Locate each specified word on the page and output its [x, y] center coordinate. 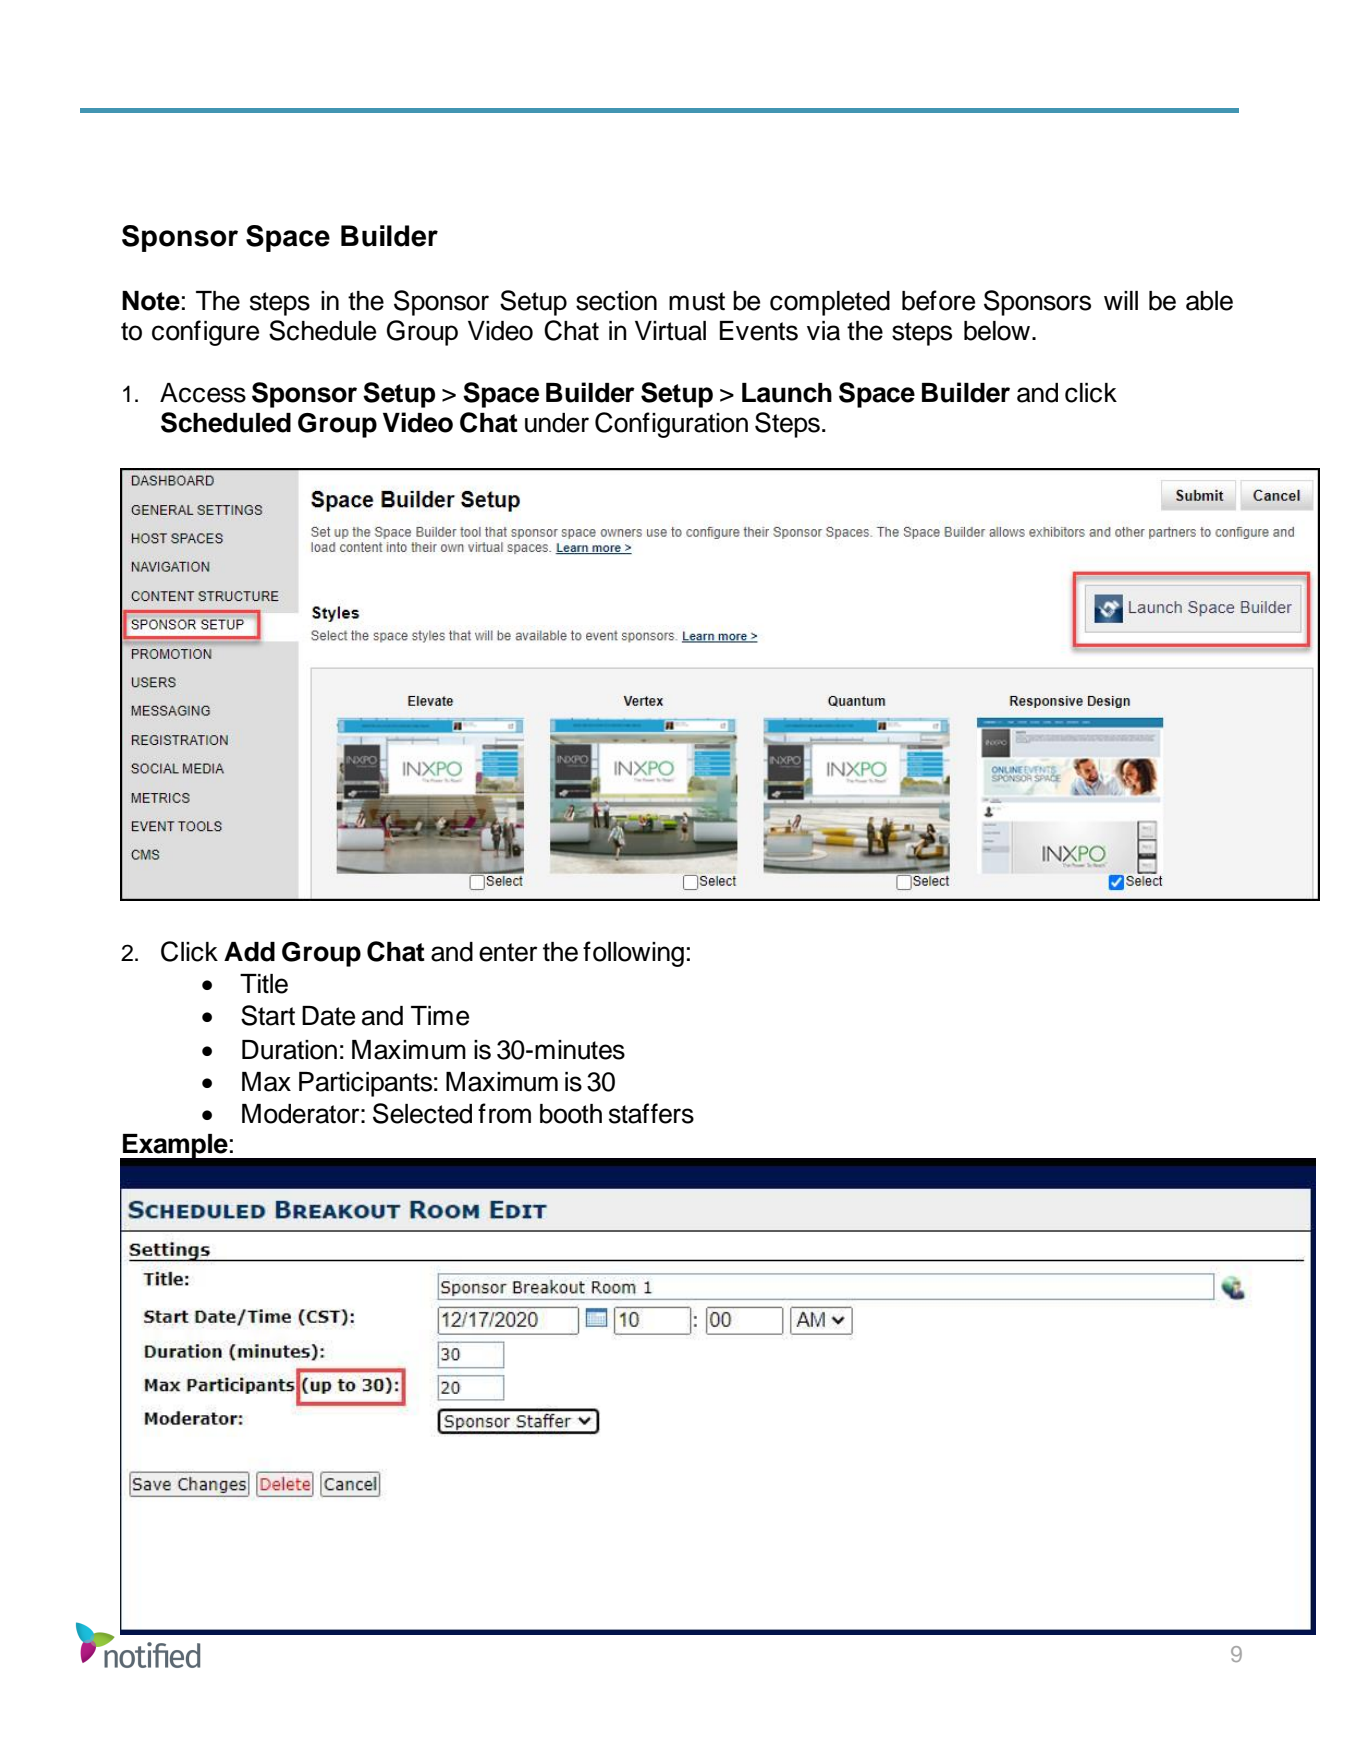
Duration [289, 1050]
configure [205, 333]
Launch [787, 393]
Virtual [670, 331]
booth [571, 1114]
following [633, 954]
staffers [651, 1113]
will [1121, 300]
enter [508, 952]
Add [249, 952]
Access [203, 393]
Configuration [671, 425]
